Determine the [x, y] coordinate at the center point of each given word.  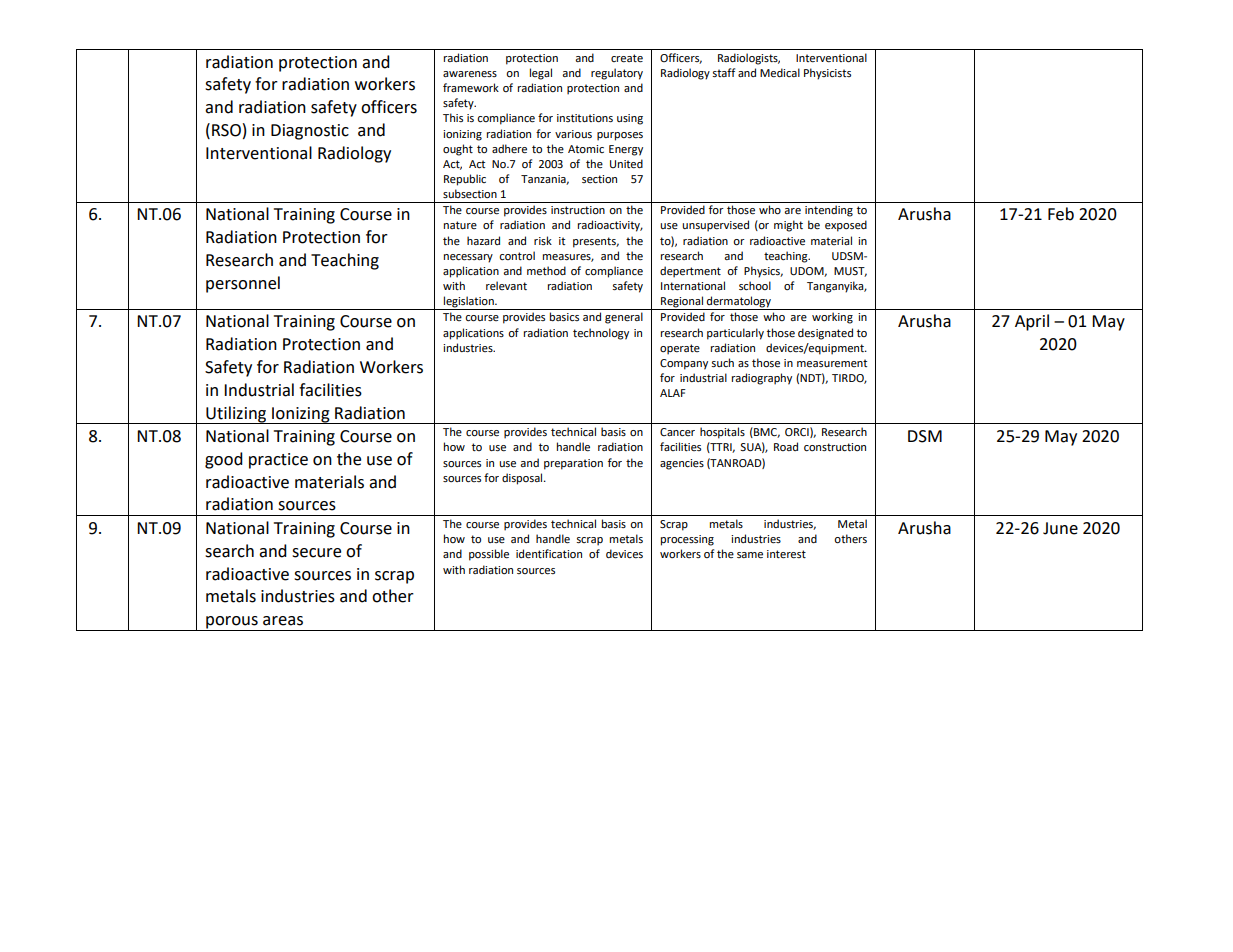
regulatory [617, 74]
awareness [470, 74]
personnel [243, 284]
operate [680, 349]
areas [283, 621]
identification [549, 554]
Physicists [827, 74]
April [1032, 322]
